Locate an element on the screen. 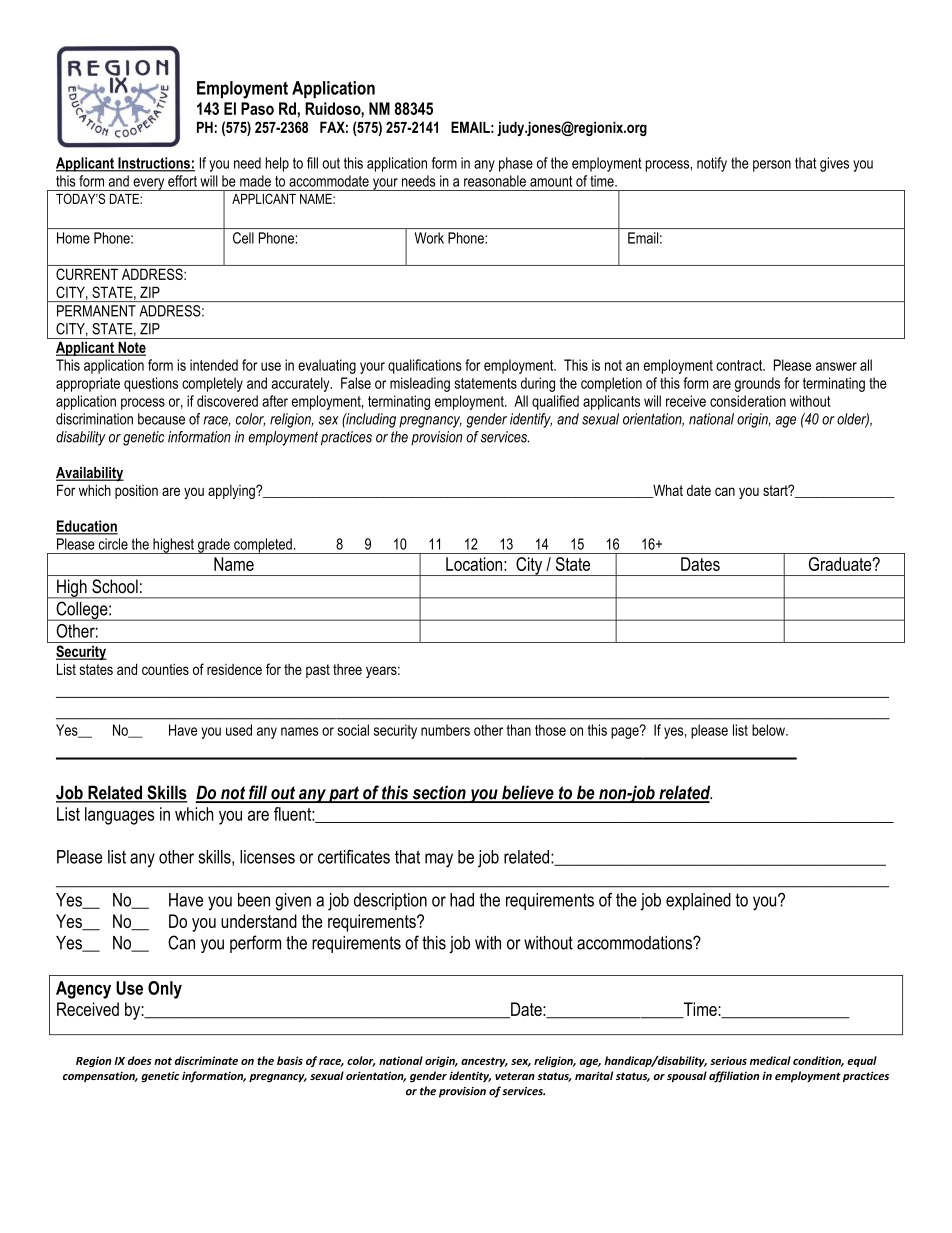 The image size is (952, 1233). person is located at coordinates (772, 166).
